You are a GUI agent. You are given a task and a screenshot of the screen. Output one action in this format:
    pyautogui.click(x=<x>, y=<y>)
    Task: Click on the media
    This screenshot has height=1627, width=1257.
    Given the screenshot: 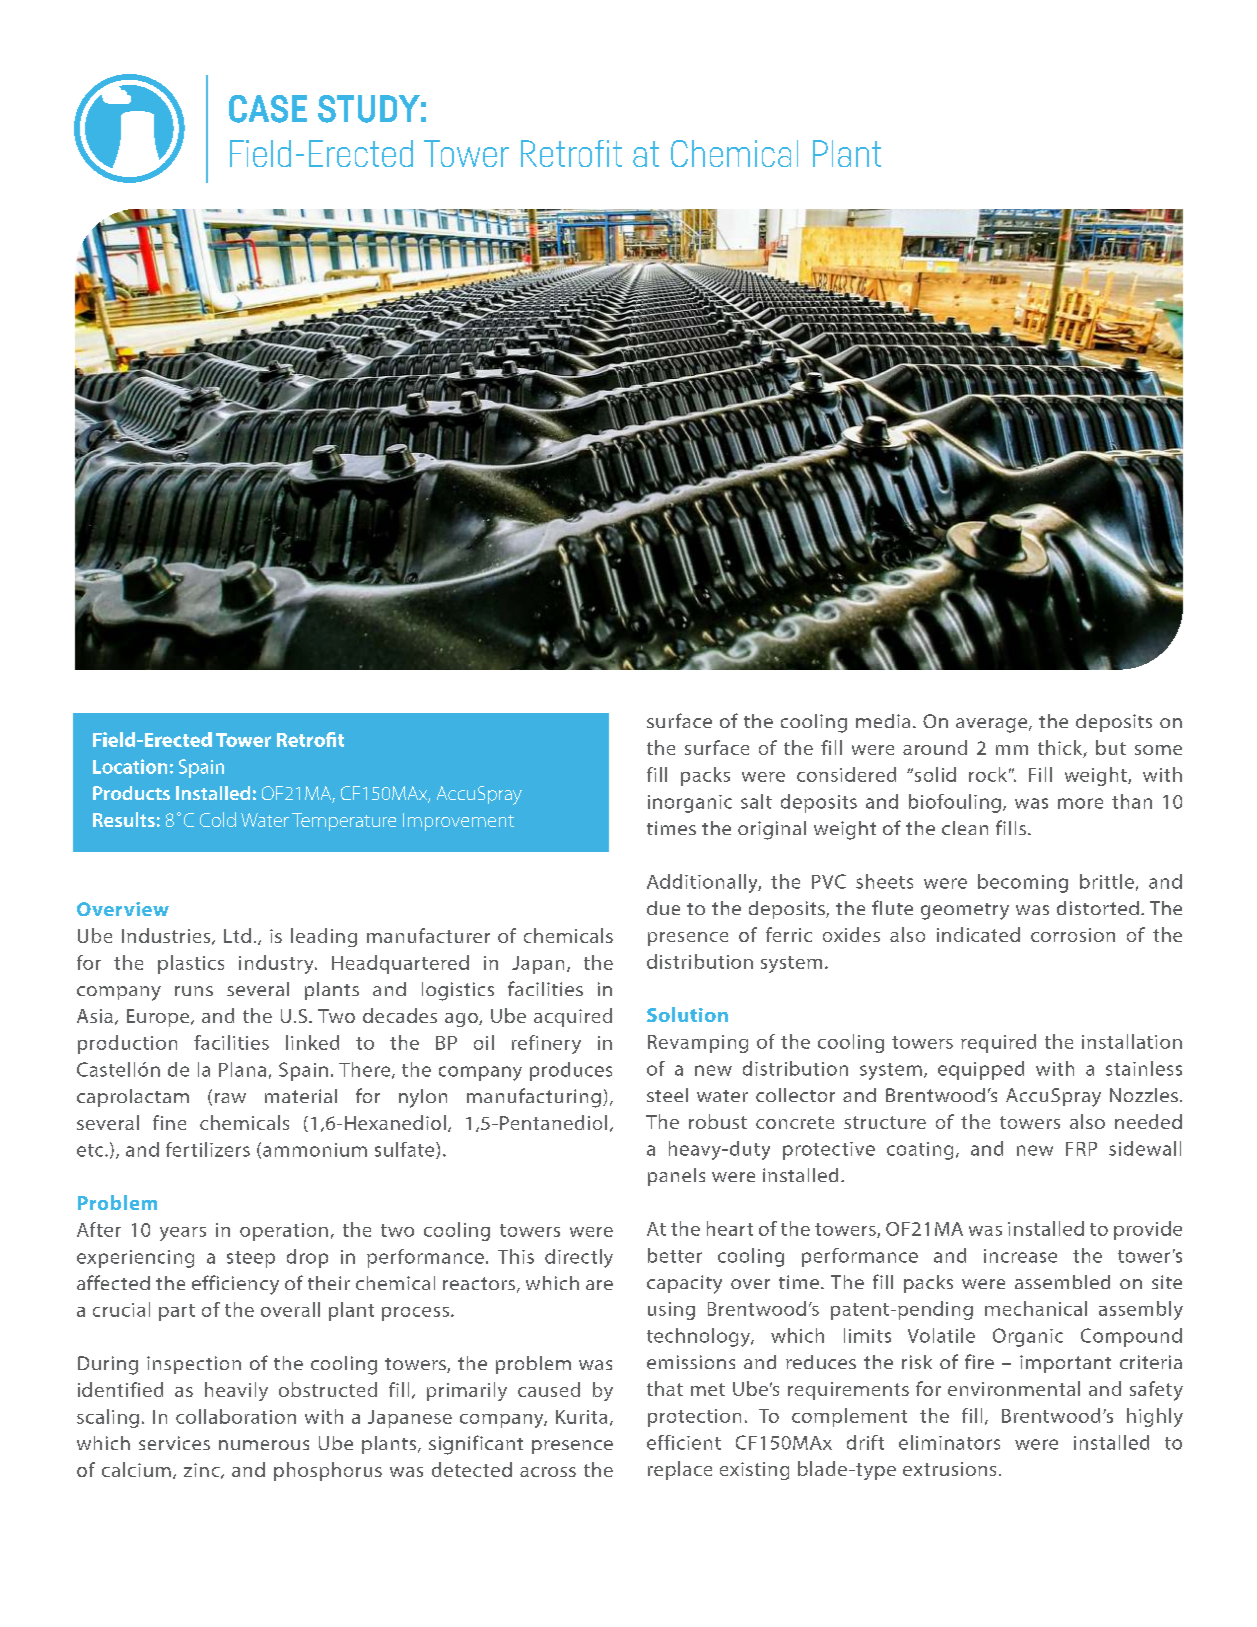 What is the action you would take?
    pyautogui.click(x=883, y=721)
